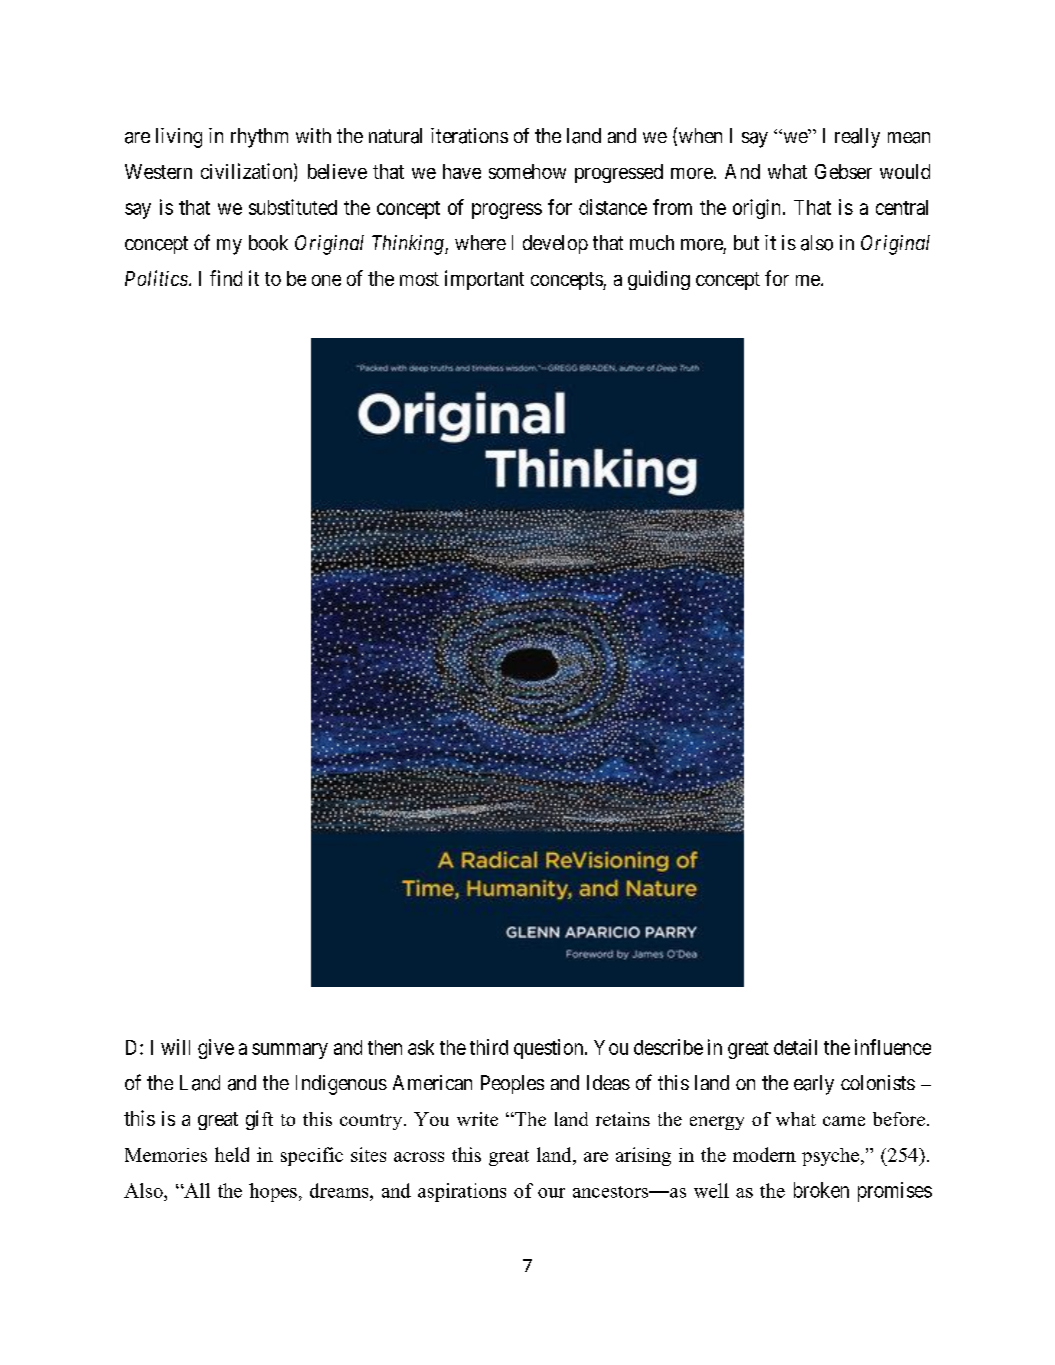 The height and width of the page is (1365, 1055). Describe the element at coordinates (746, 242) in the page. I see `but` at that location.
